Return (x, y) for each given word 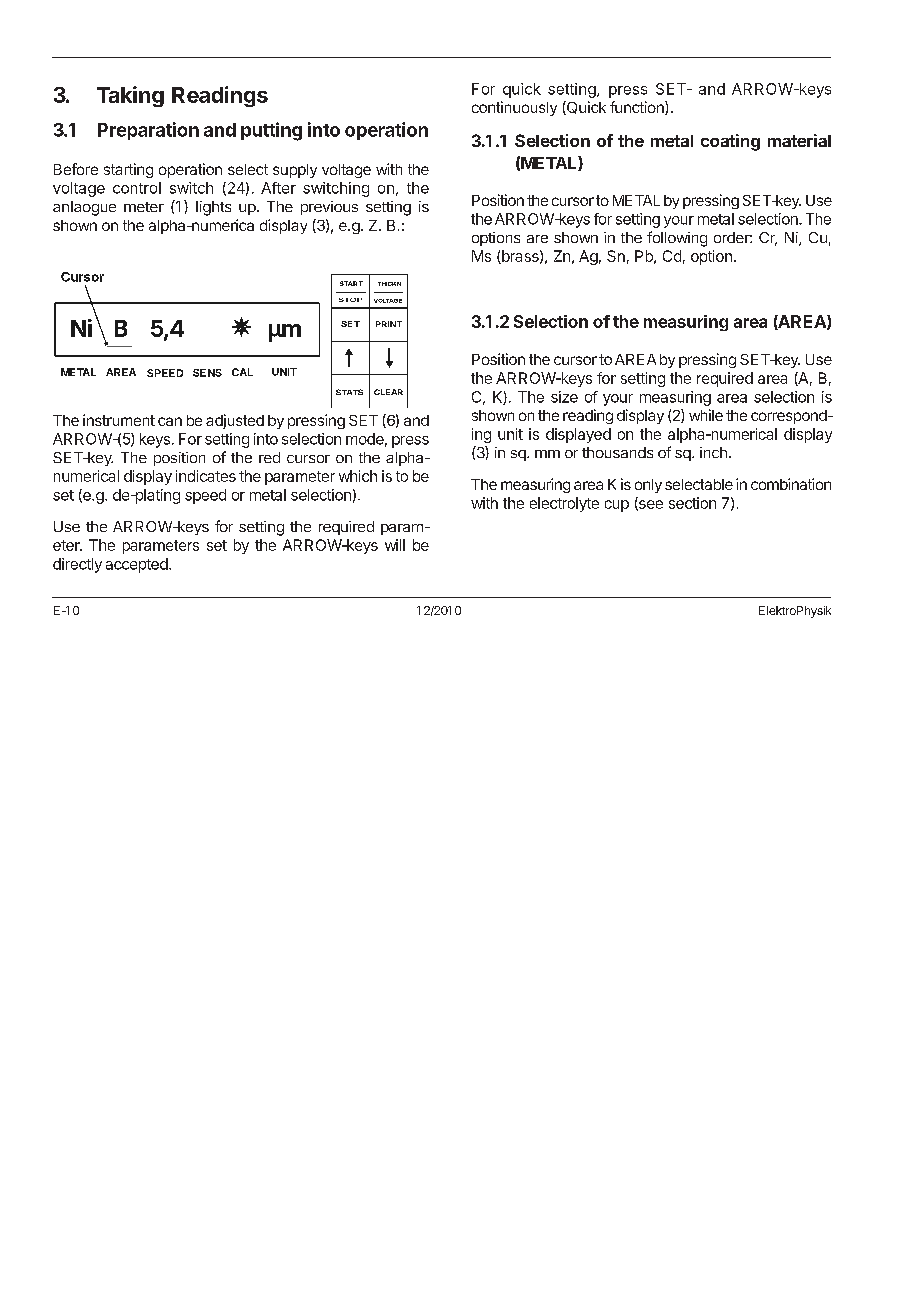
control (137, 188)
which (358, 476)
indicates (206, 476)
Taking (130, 96)
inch (713, 452)
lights (213, 208)
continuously (514, 108)
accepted (137, 565)
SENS (207, 373)
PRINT (389, 324)
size (564, 397)
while (706, 415)
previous (329, 208)
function (638, 108)
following (677, 239)
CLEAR (388, 392)
